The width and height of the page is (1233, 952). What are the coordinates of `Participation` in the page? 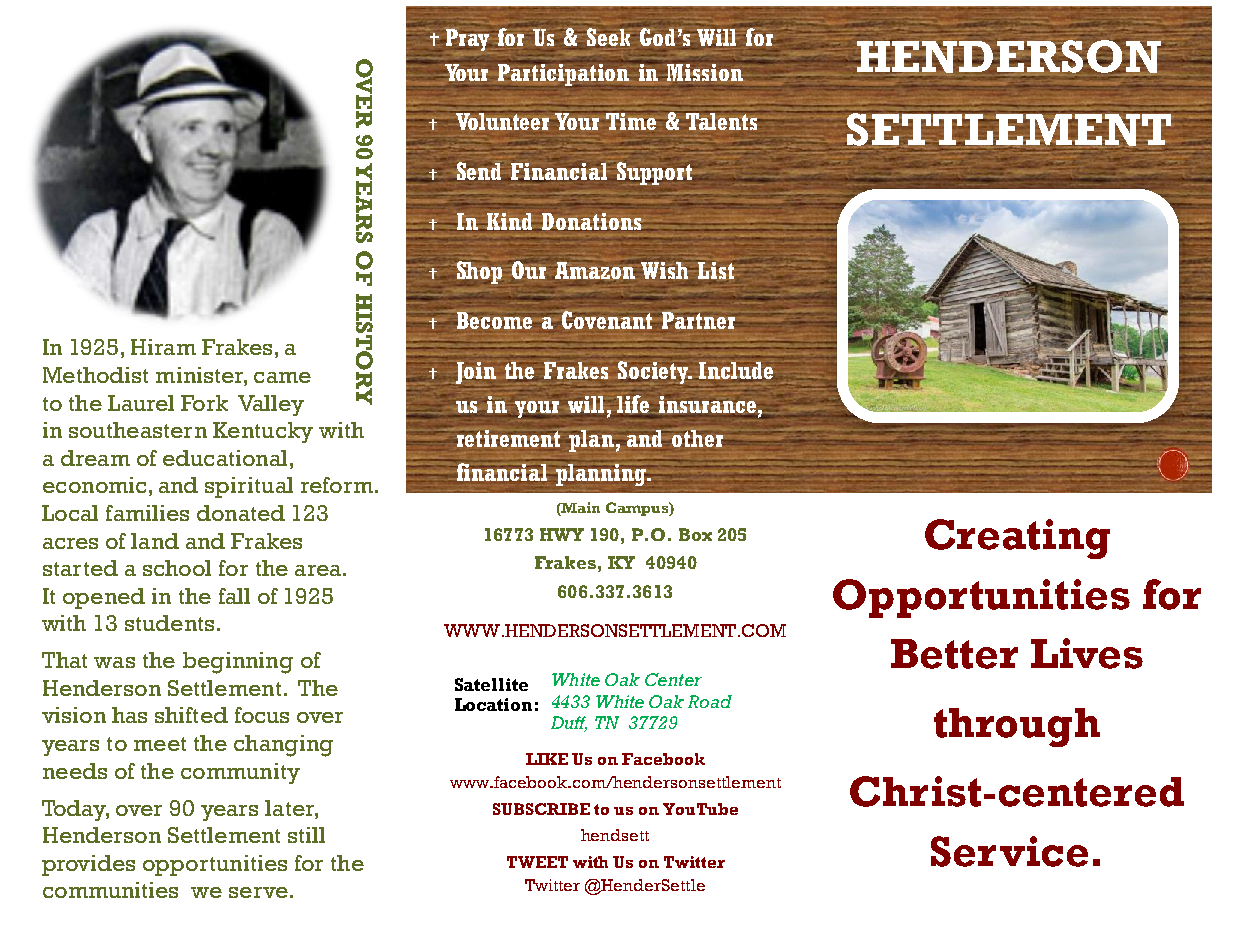 It's located at (565, 73).
